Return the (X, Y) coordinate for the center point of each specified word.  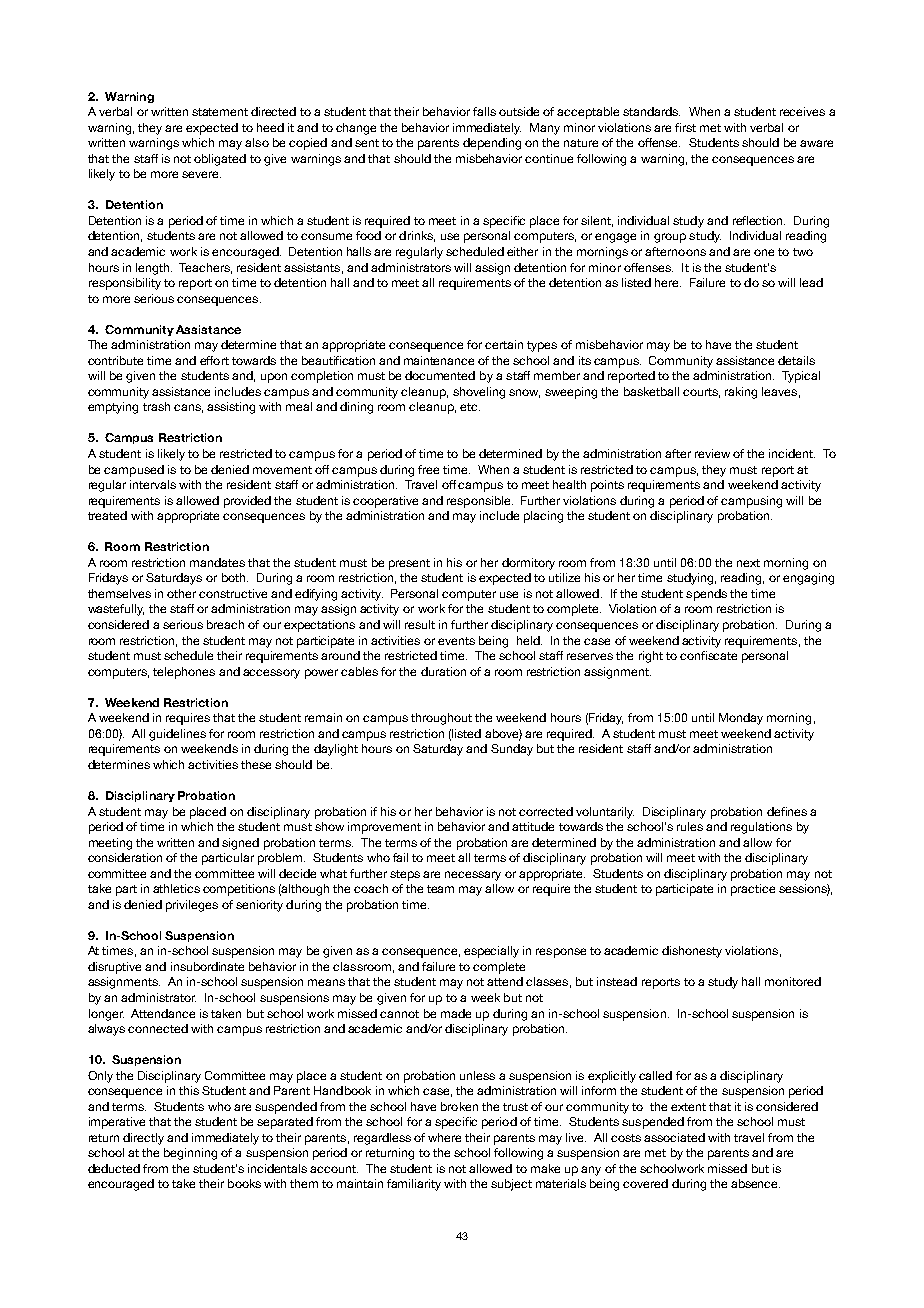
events (456, 641)
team (440, 889)
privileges (192, 906)
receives (802, 111)
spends (706, 595)
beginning (190, 1154)
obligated (220, 160)
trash (156, 406)
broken (459, 1106)
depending (492, 144)
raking (741, 393)
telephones (184, 673)
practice (753, 890)
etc (470, 407)
